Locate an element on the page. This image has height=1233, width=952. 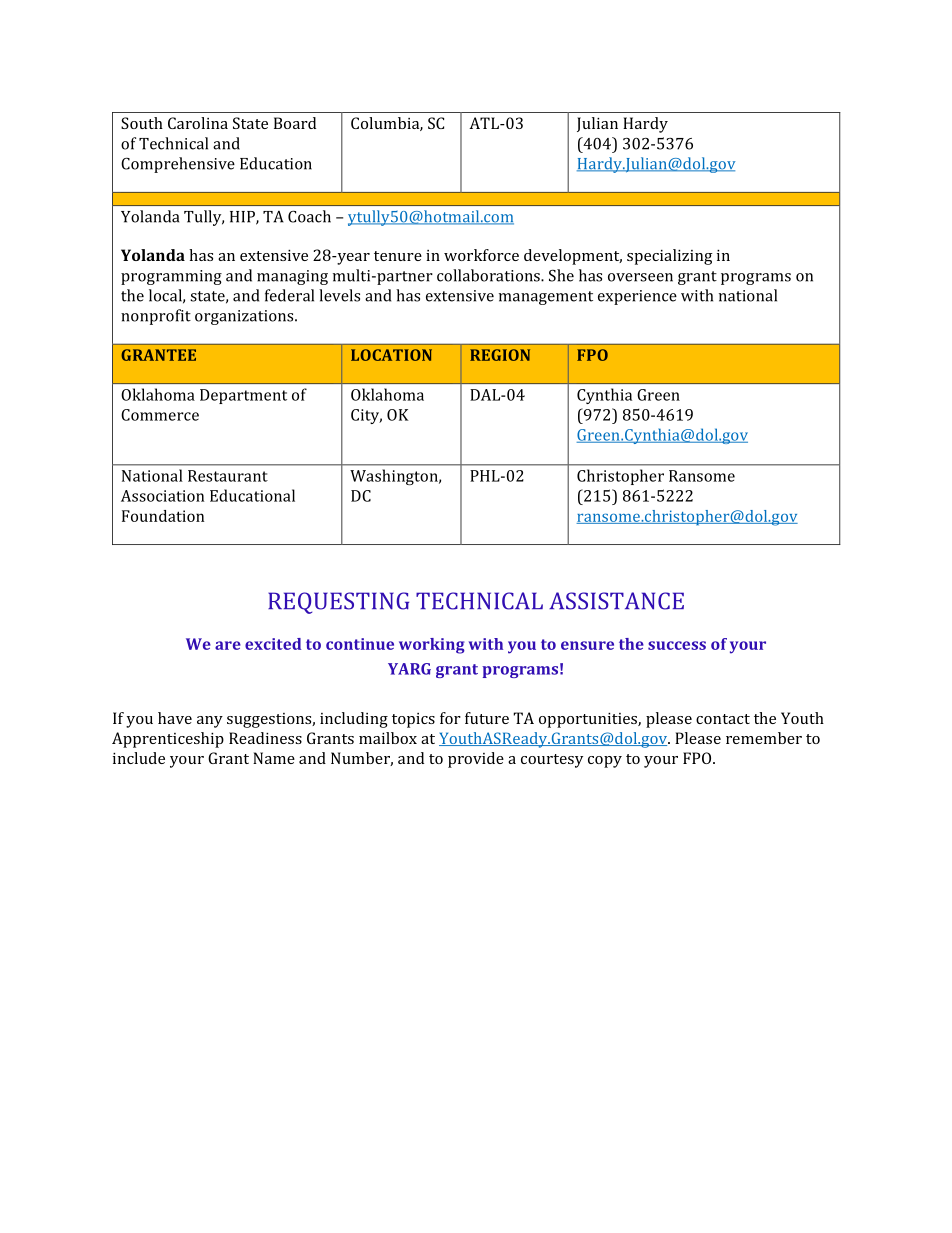
Board is located at coordinates (295, 123).
